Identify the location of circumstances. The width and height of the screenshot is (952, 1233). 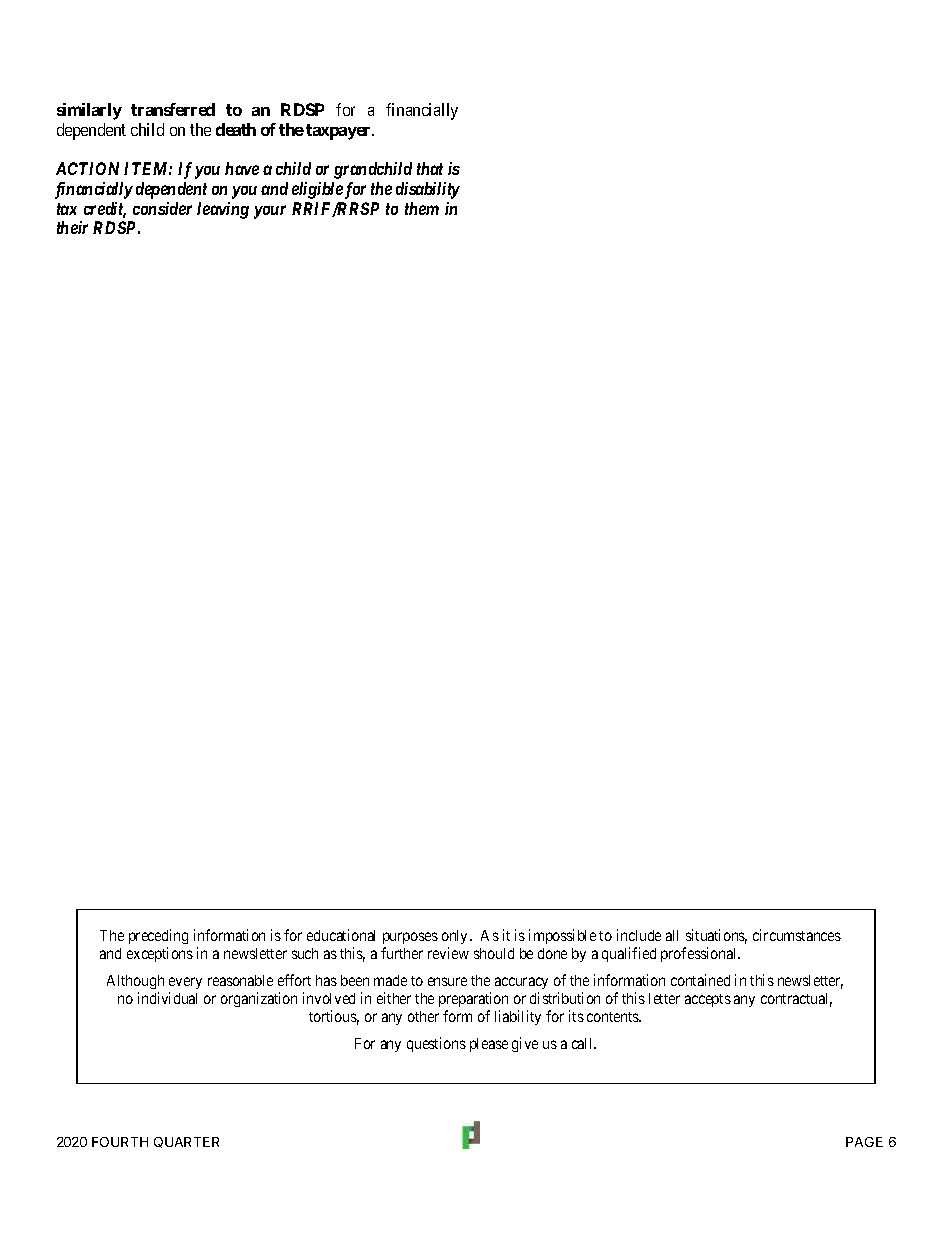
(797, 935).
